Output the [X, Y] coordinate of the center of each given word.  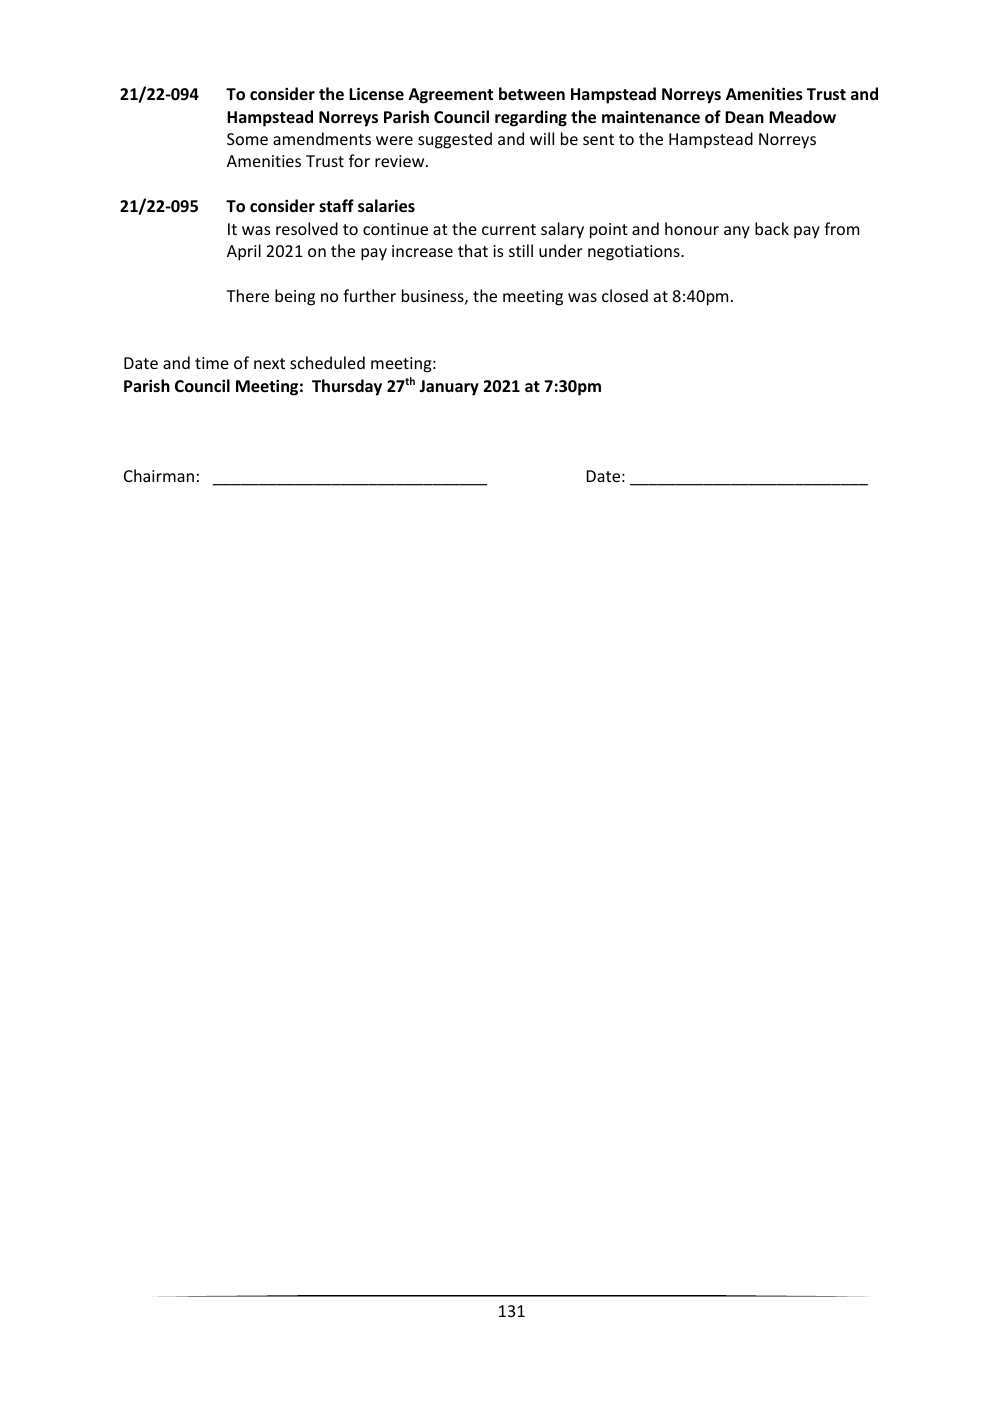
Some [247, 139]
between [532, 93]
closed [625, 295]
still [521, 250]
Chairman [159, 475]
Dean [744, 117]
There [247, 295]
